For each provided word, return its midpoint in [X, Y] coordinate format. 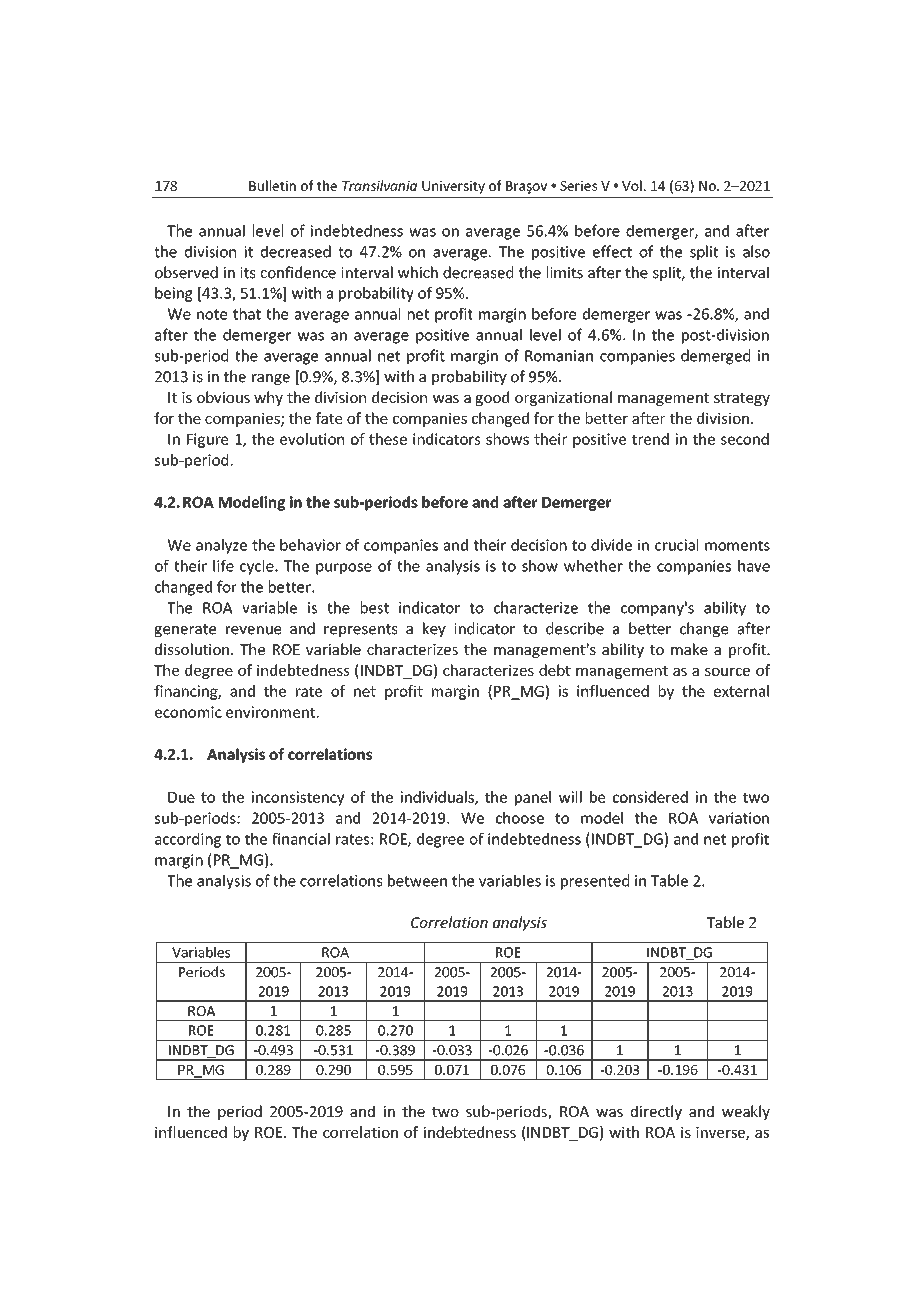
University [453, 187]
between [417, 880]
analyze [221, 546]
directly [656, 1112]
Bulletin [272, 185]
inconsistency [298, 798]
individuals [438, 798]
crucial [676, 545]
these [388, 439]
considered [650, 797]
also [756, 251]
